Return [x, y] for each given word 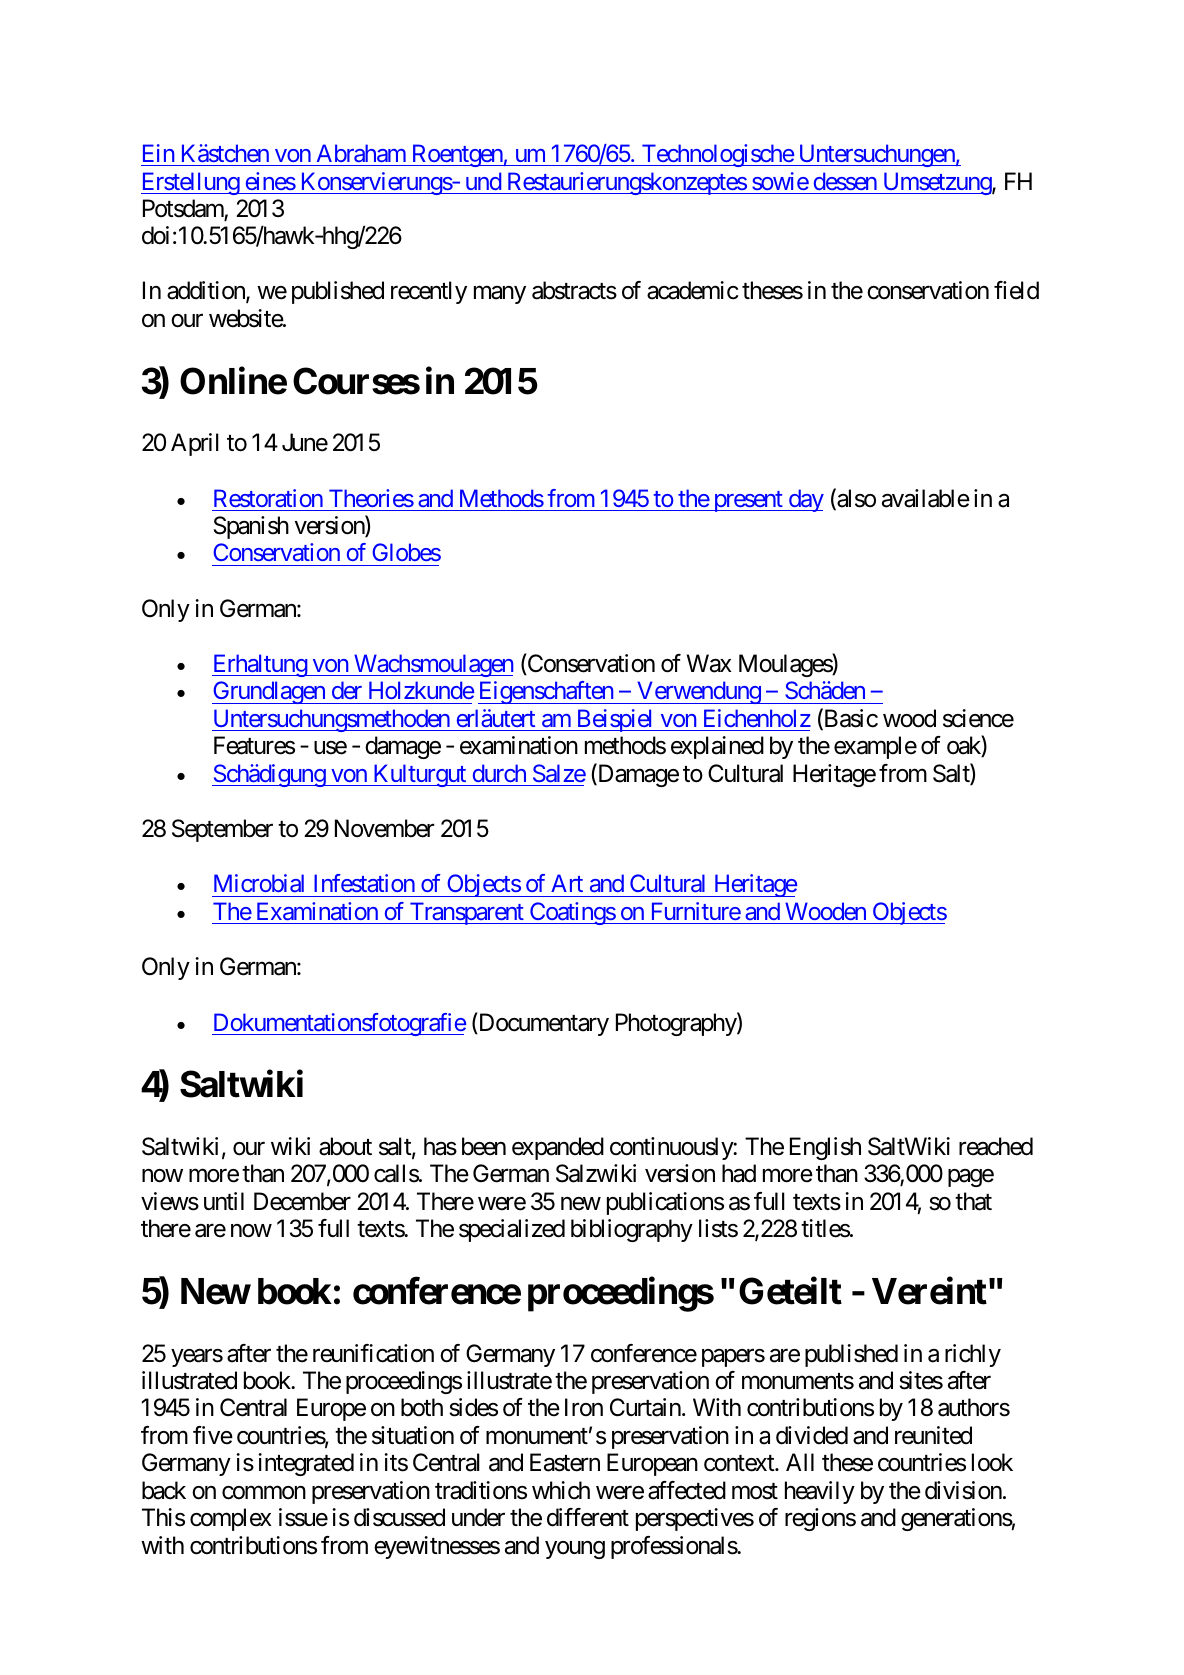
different [588, 1517]
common [264, 1493]
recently [429, 292]
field [1016, 290]
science [978, 718]
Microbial [259, 883]
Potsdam [184, 209]
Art [567, 883]
